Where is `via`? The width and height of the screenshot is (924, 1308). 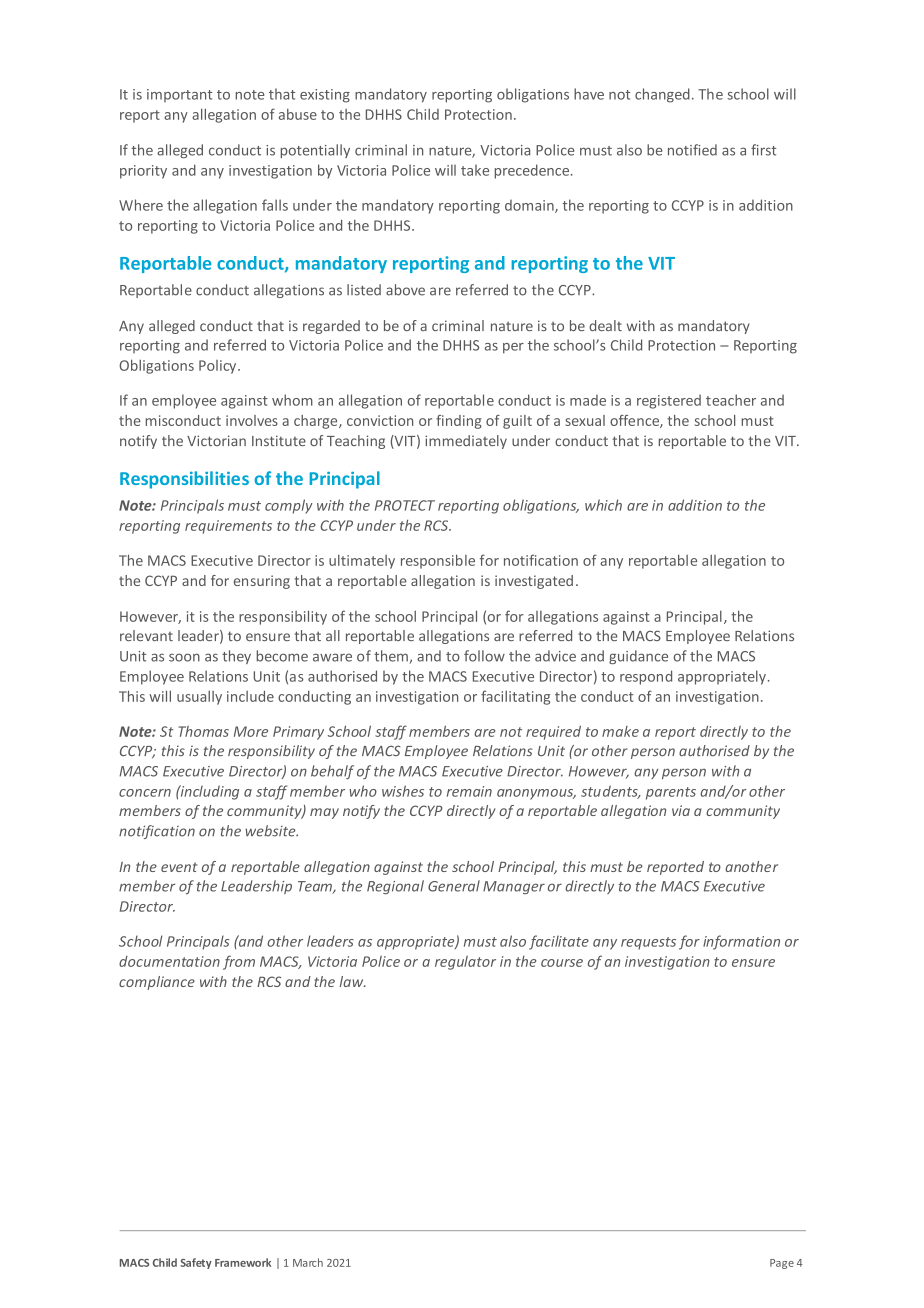 via is located at coordinates (681, 810).
